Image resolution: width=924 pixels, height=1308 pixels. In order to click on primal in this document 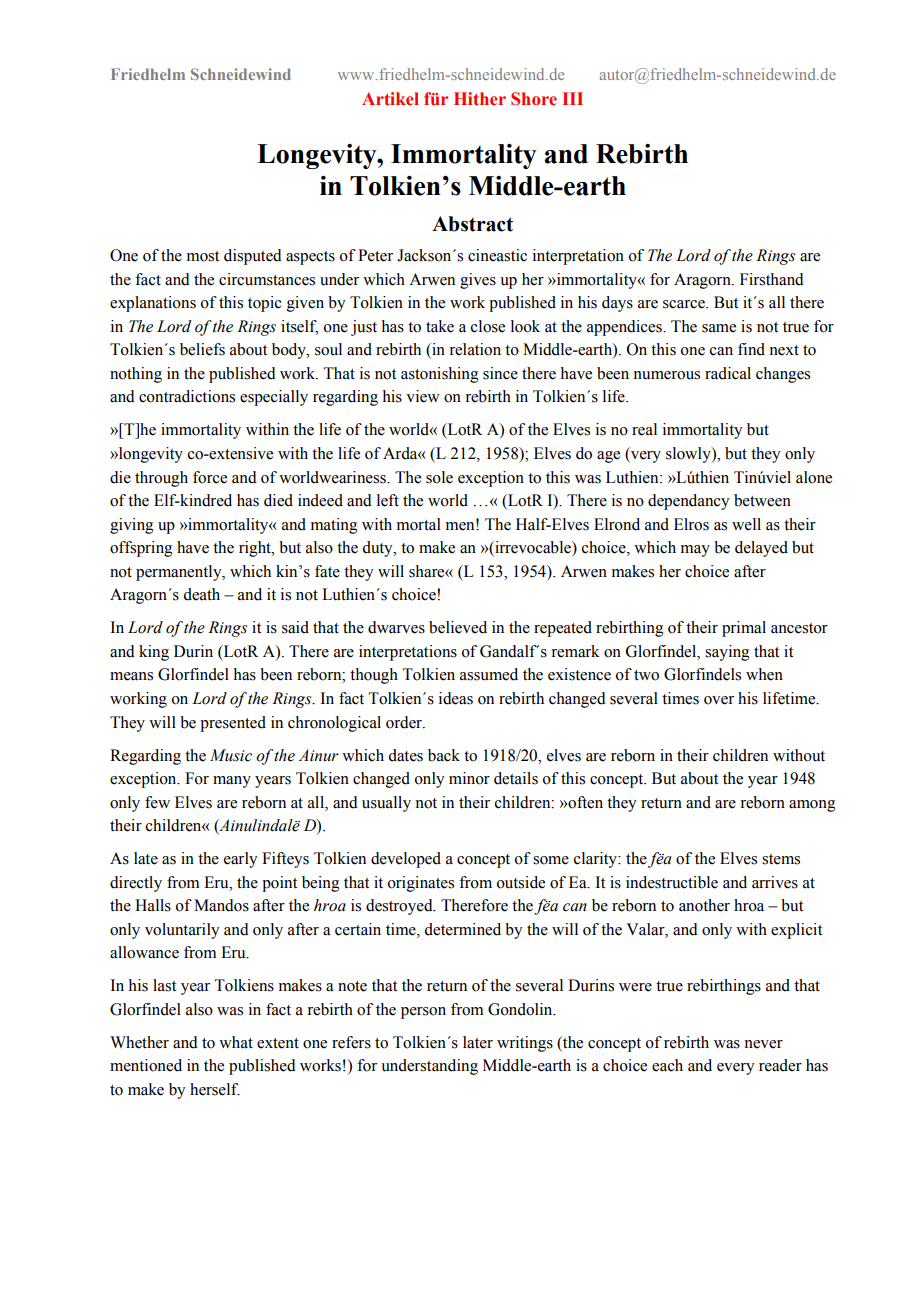, I will do `click(744, 629)`.
